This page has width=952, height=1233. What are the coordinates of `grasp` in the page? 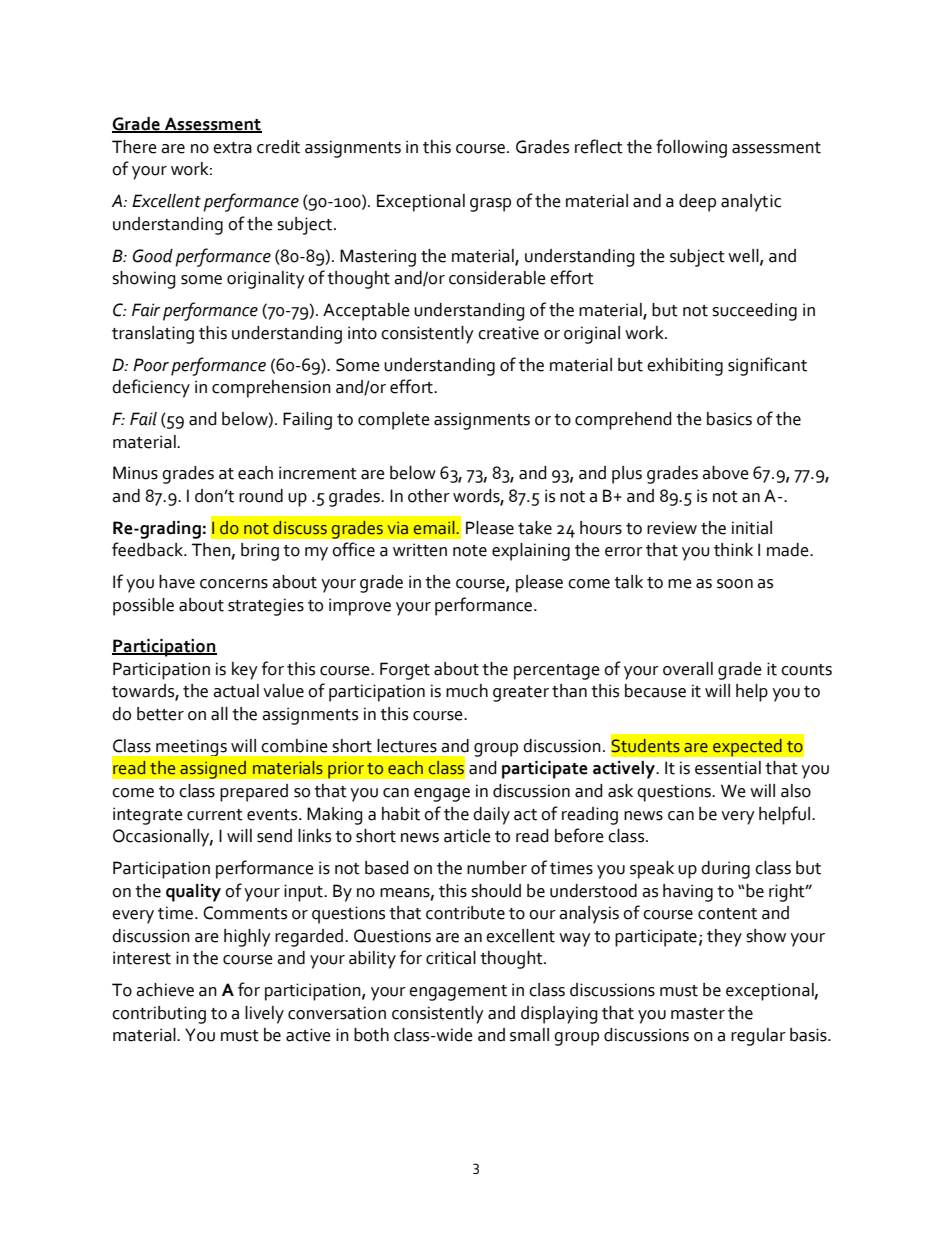 It's located at (490, 205).
